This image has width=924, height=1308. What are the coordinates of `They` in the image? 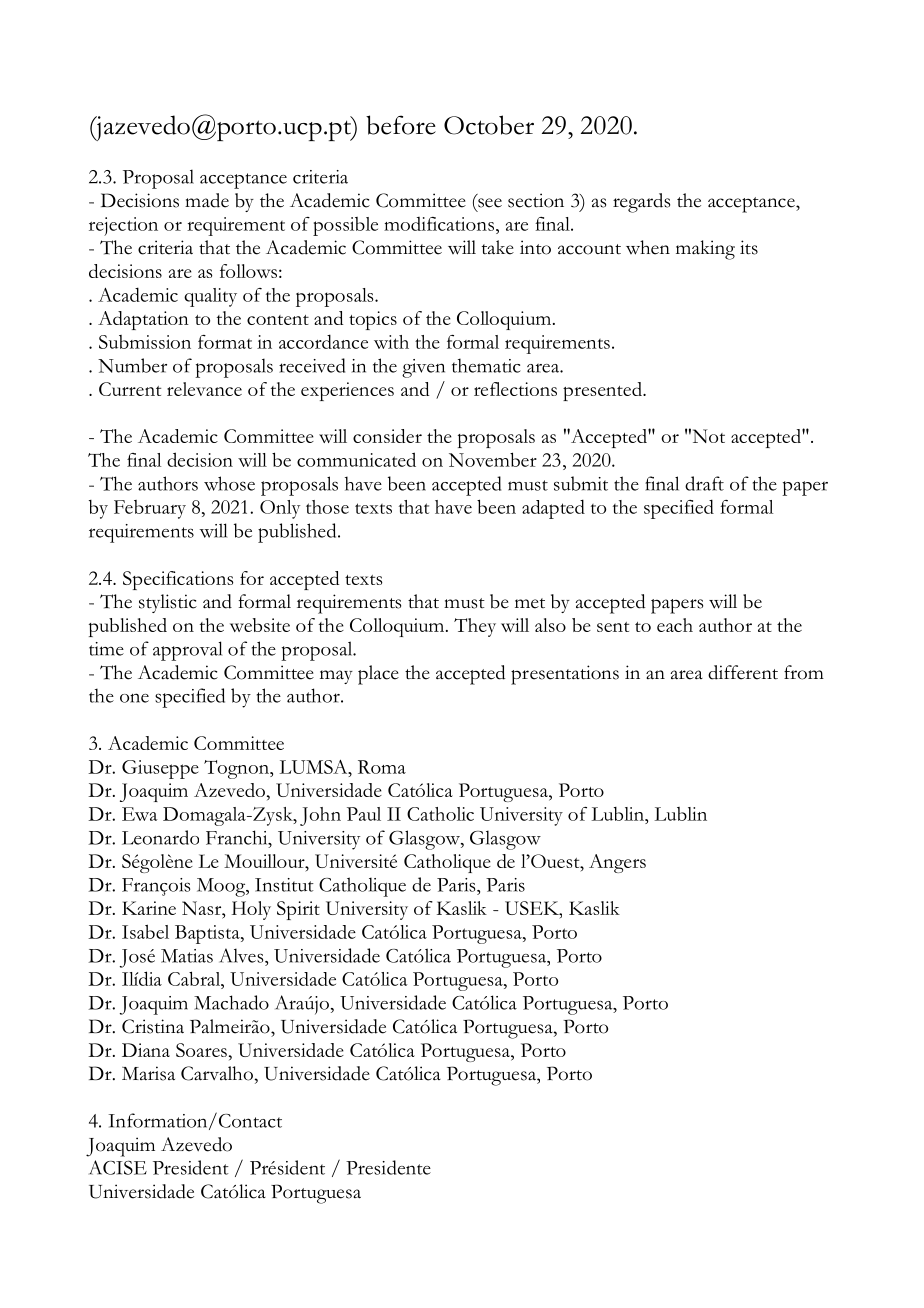 It's located at (475, 627).
